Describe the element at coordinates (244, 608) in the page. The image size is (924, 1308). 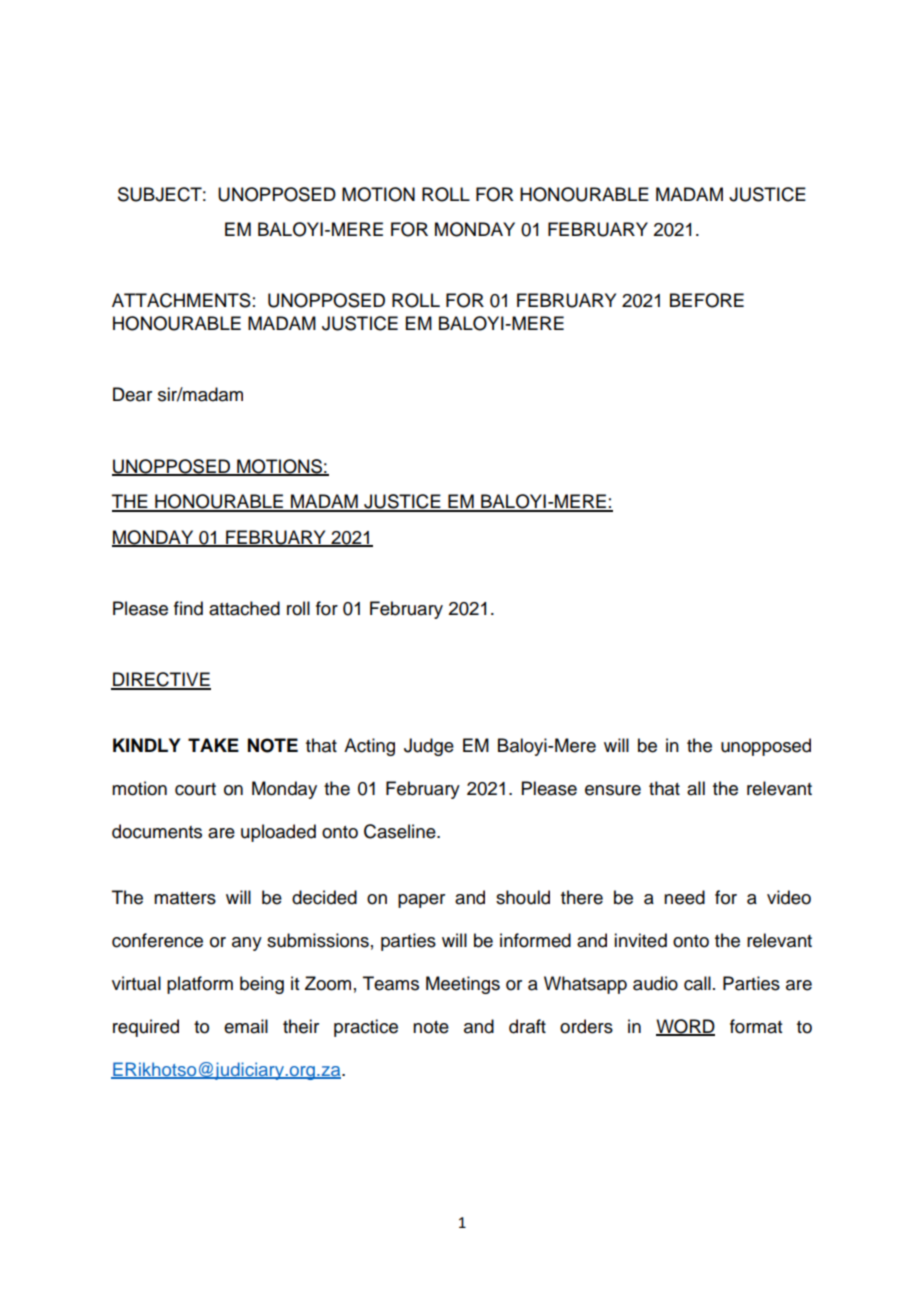
I see `attached` at that location.
